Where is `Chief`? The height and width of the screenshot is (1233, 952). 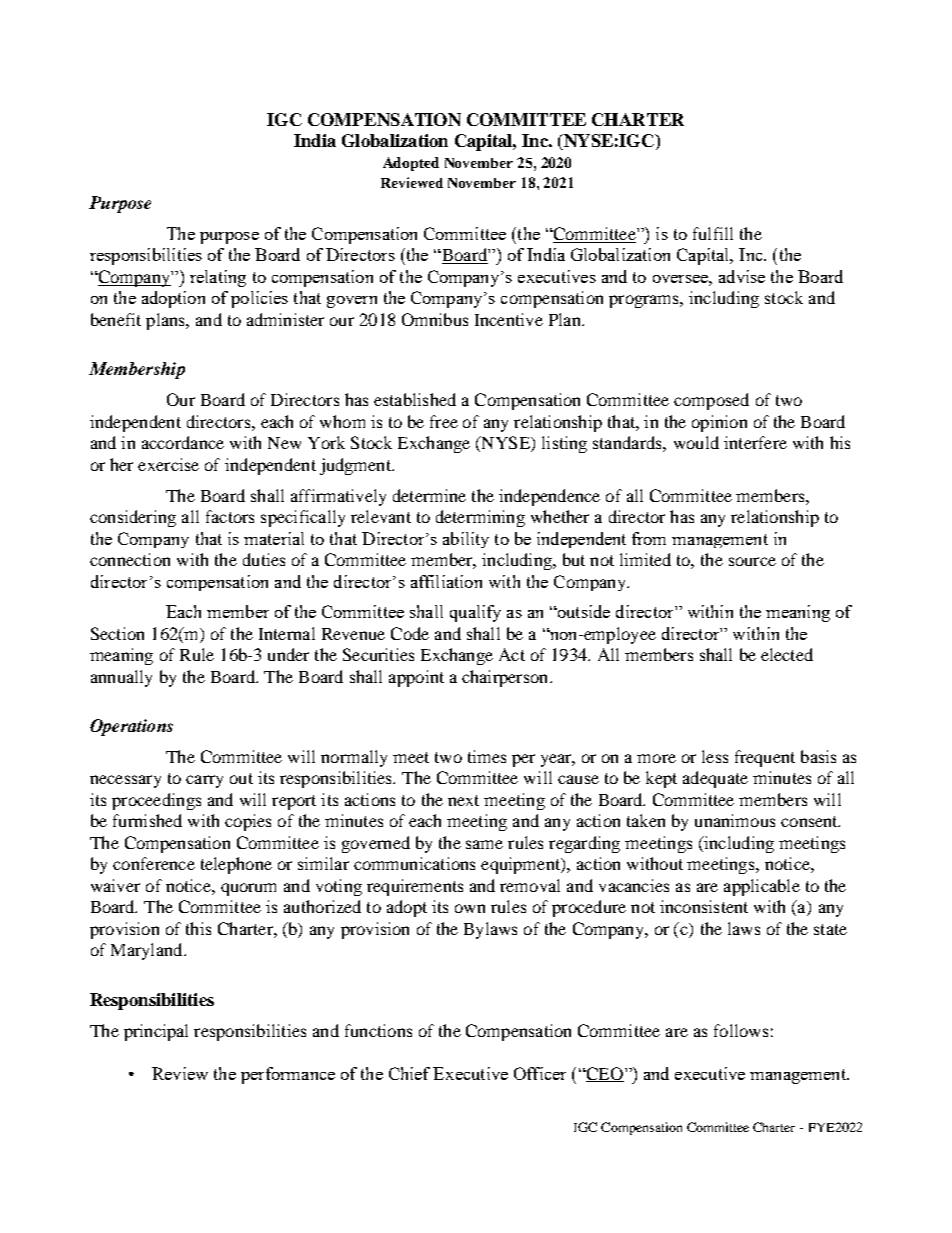 Chief is located at coordinates (409, 1073).
